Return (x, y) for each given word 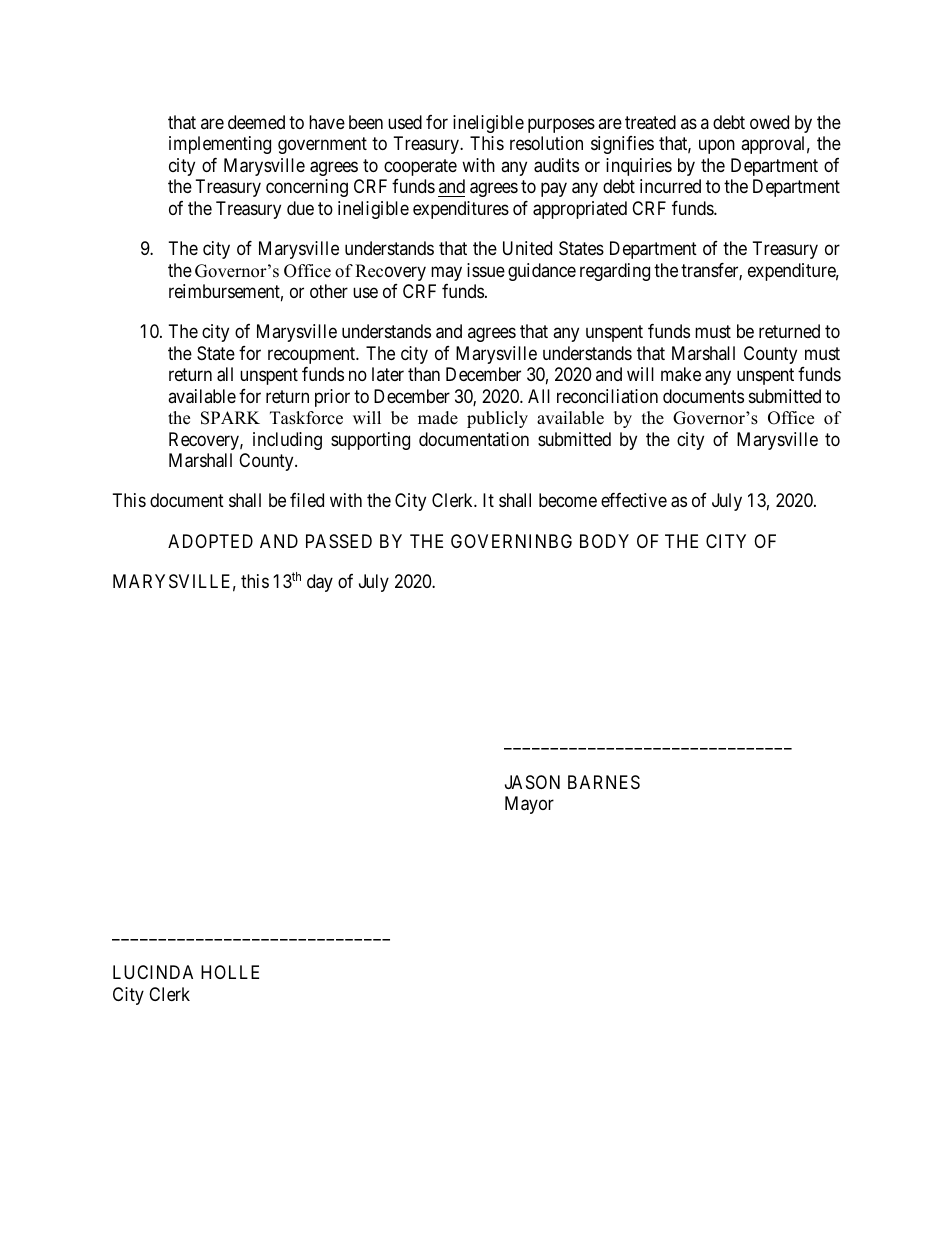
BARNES (604, 782)
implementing (220, 145)
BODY (604, 541)
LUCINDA (153, 972)
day (320, 583)
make (681, 374)
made (438, 418)
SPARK (230, 418)
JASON (532, 782)
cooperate (420, 167)
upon (717, 147)
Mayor (529, 805)
